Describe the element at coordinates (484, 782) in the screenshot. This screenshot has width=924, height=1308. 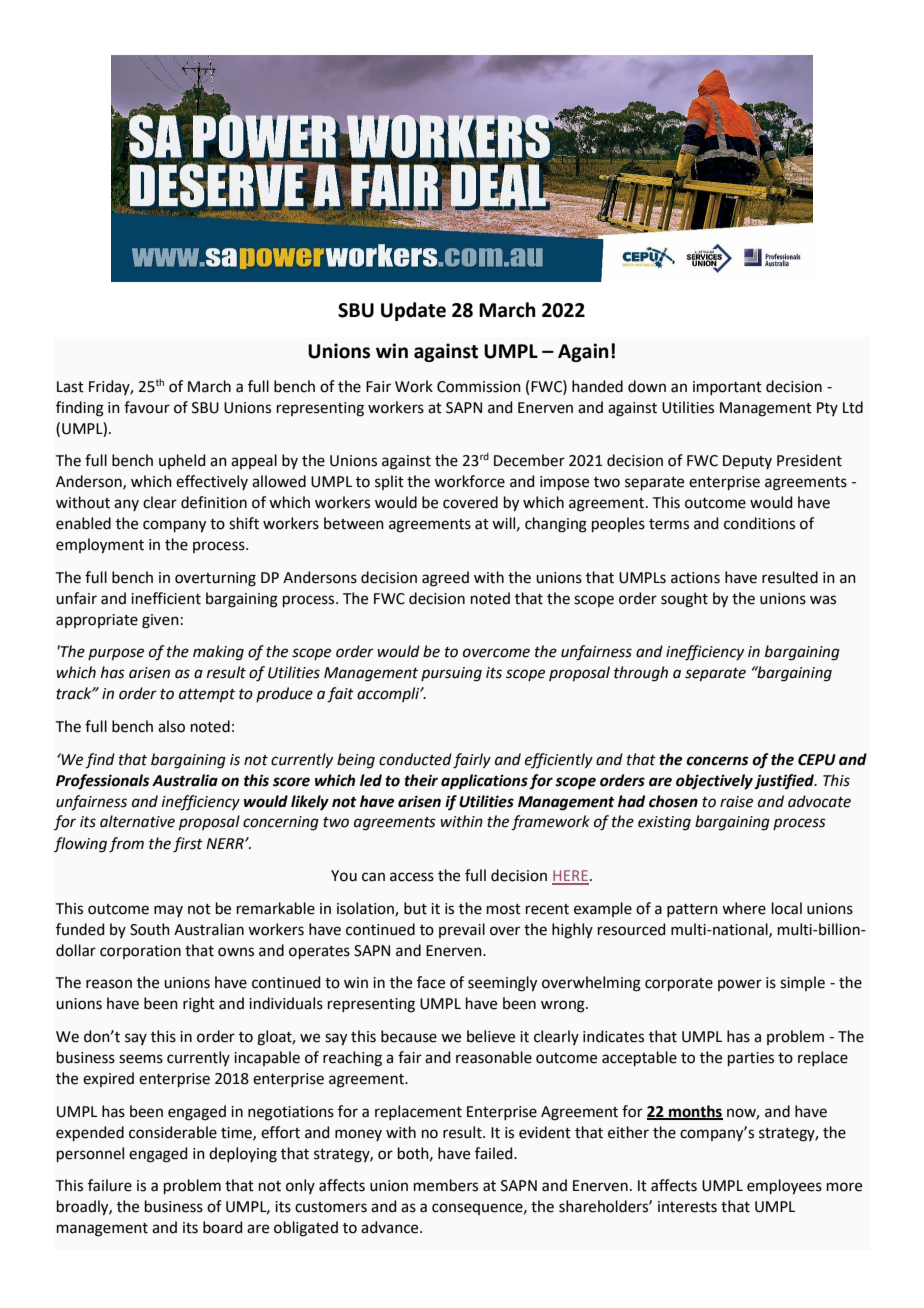
I see `applications` at that location.
